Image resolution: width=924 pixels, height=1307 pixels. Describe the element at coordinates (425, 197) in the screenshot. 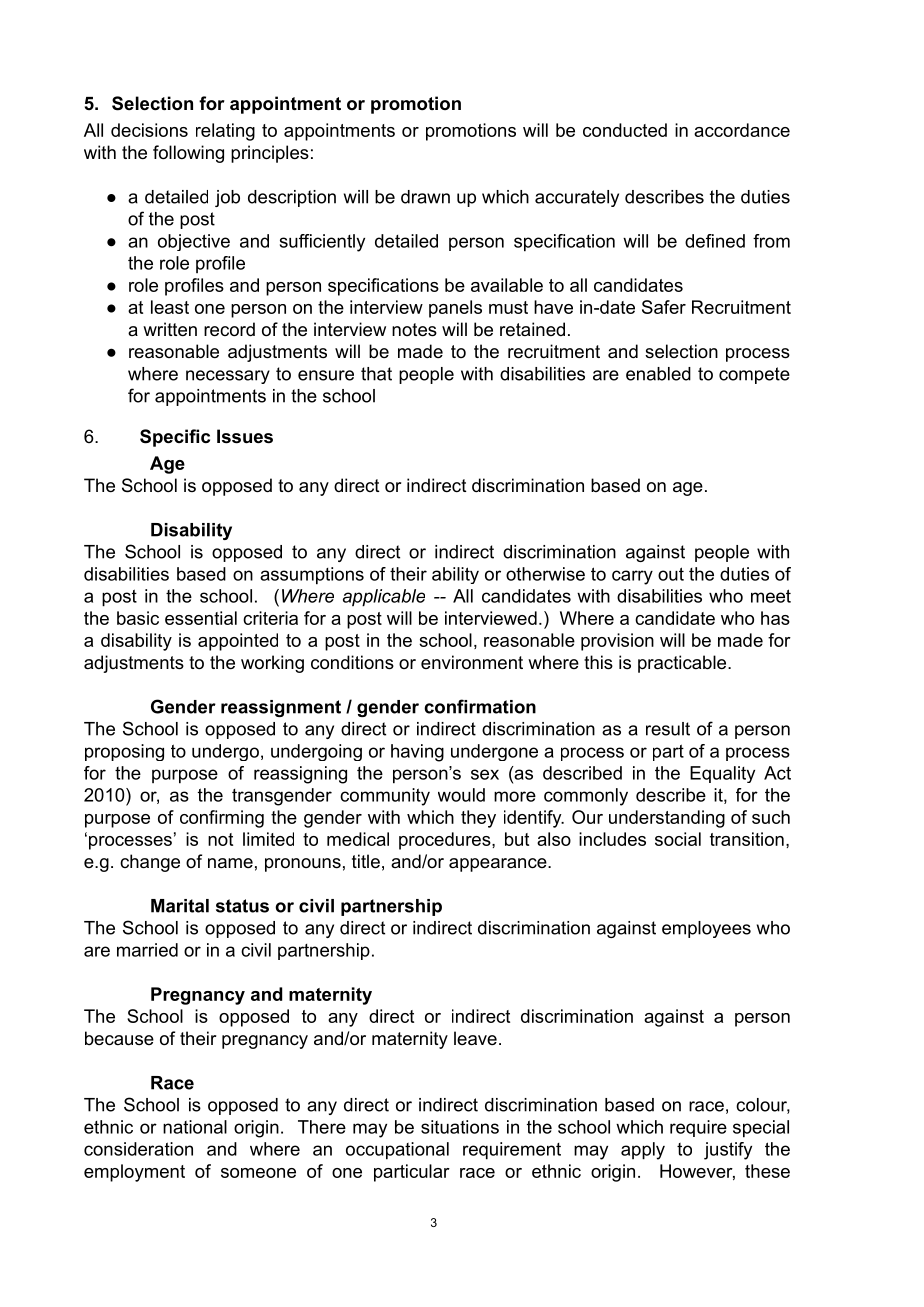

I see `drawn` at that location.
